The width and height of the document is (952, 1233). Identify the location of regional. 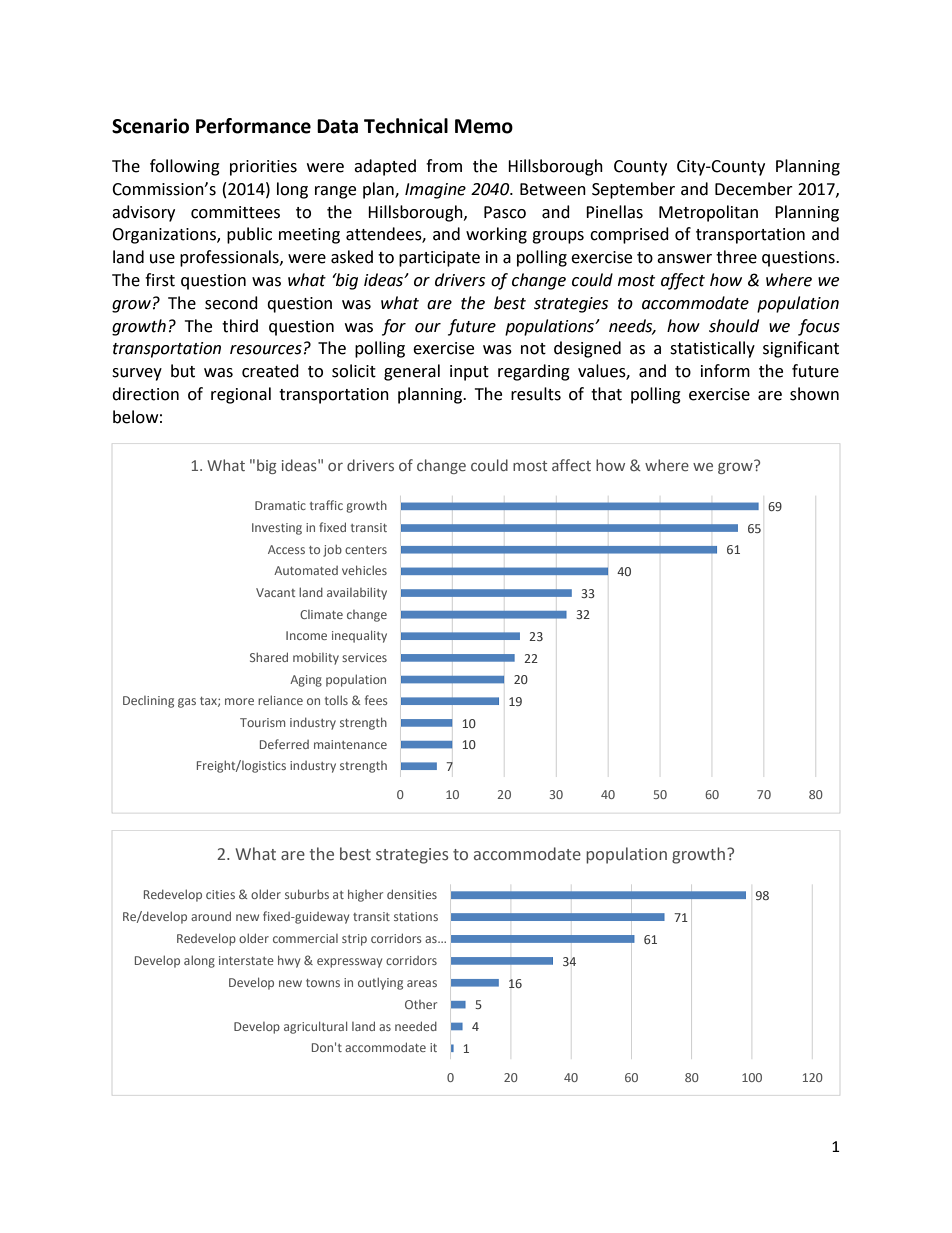
(241, 395).
